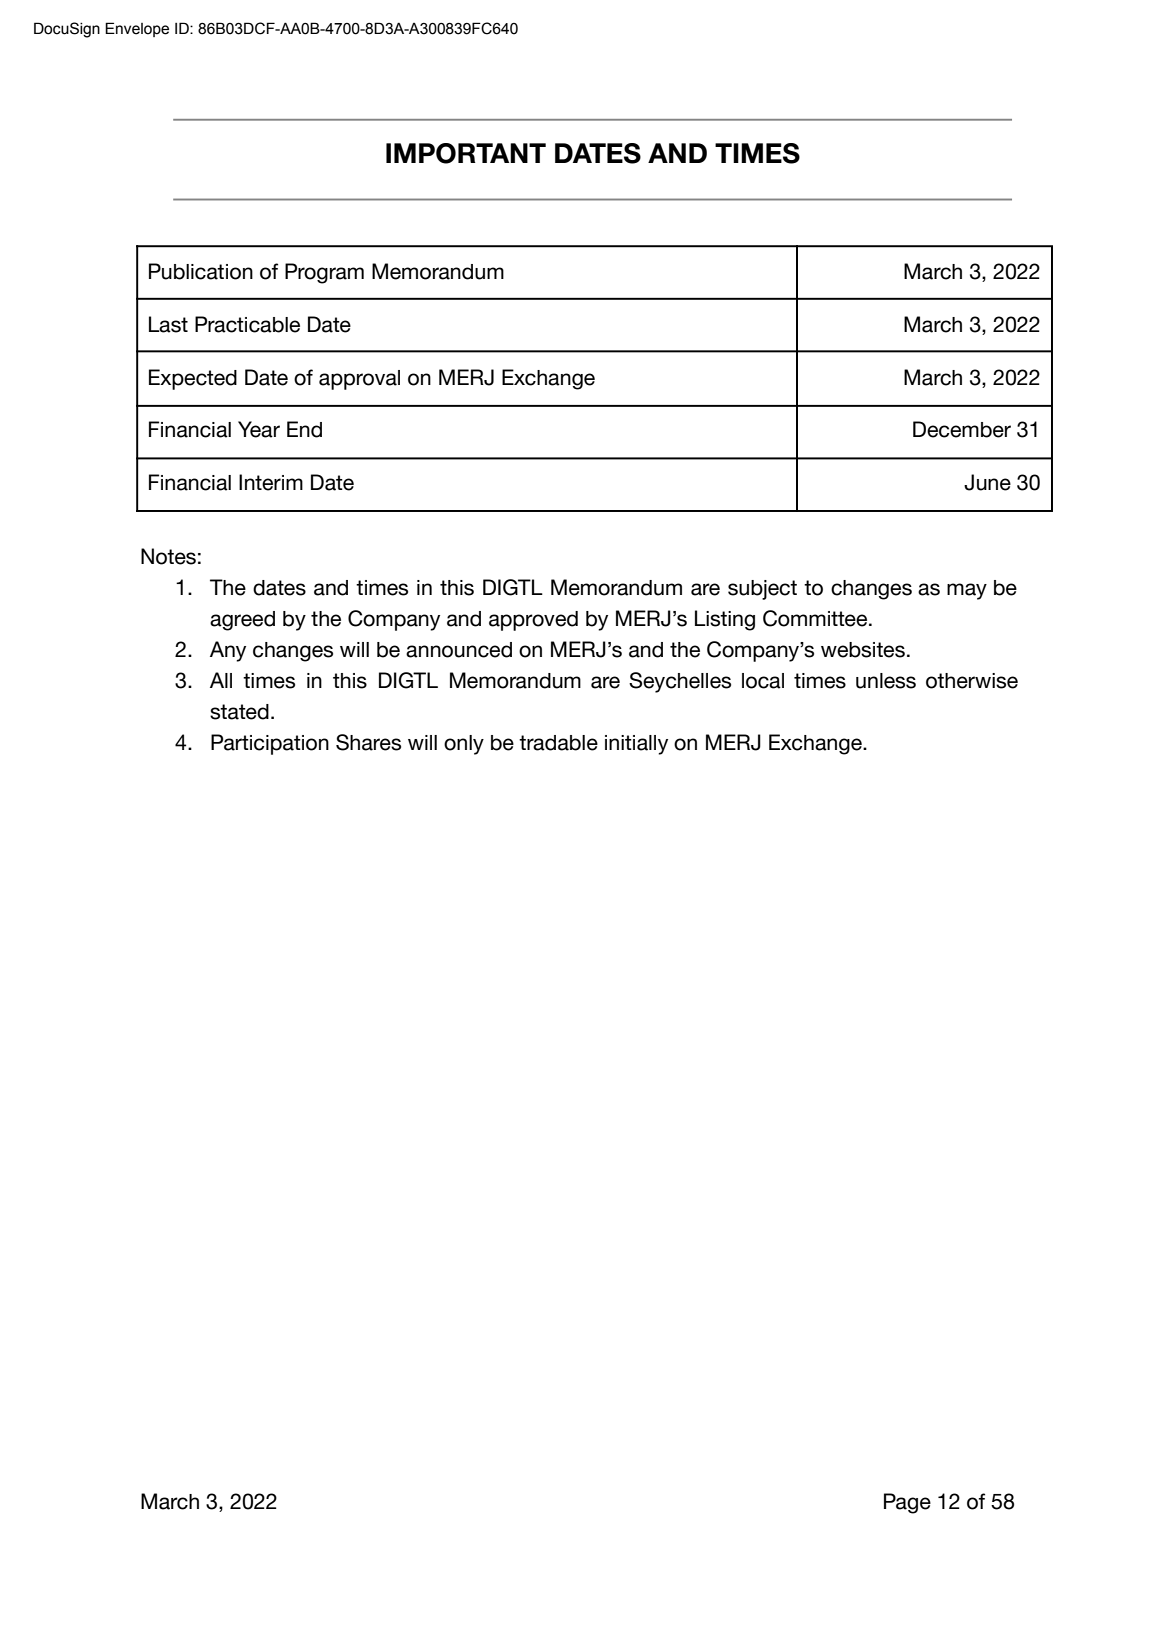  Describe the element at coordinates (466, 153) in the page. I see `IMPORTANT` at that location.
